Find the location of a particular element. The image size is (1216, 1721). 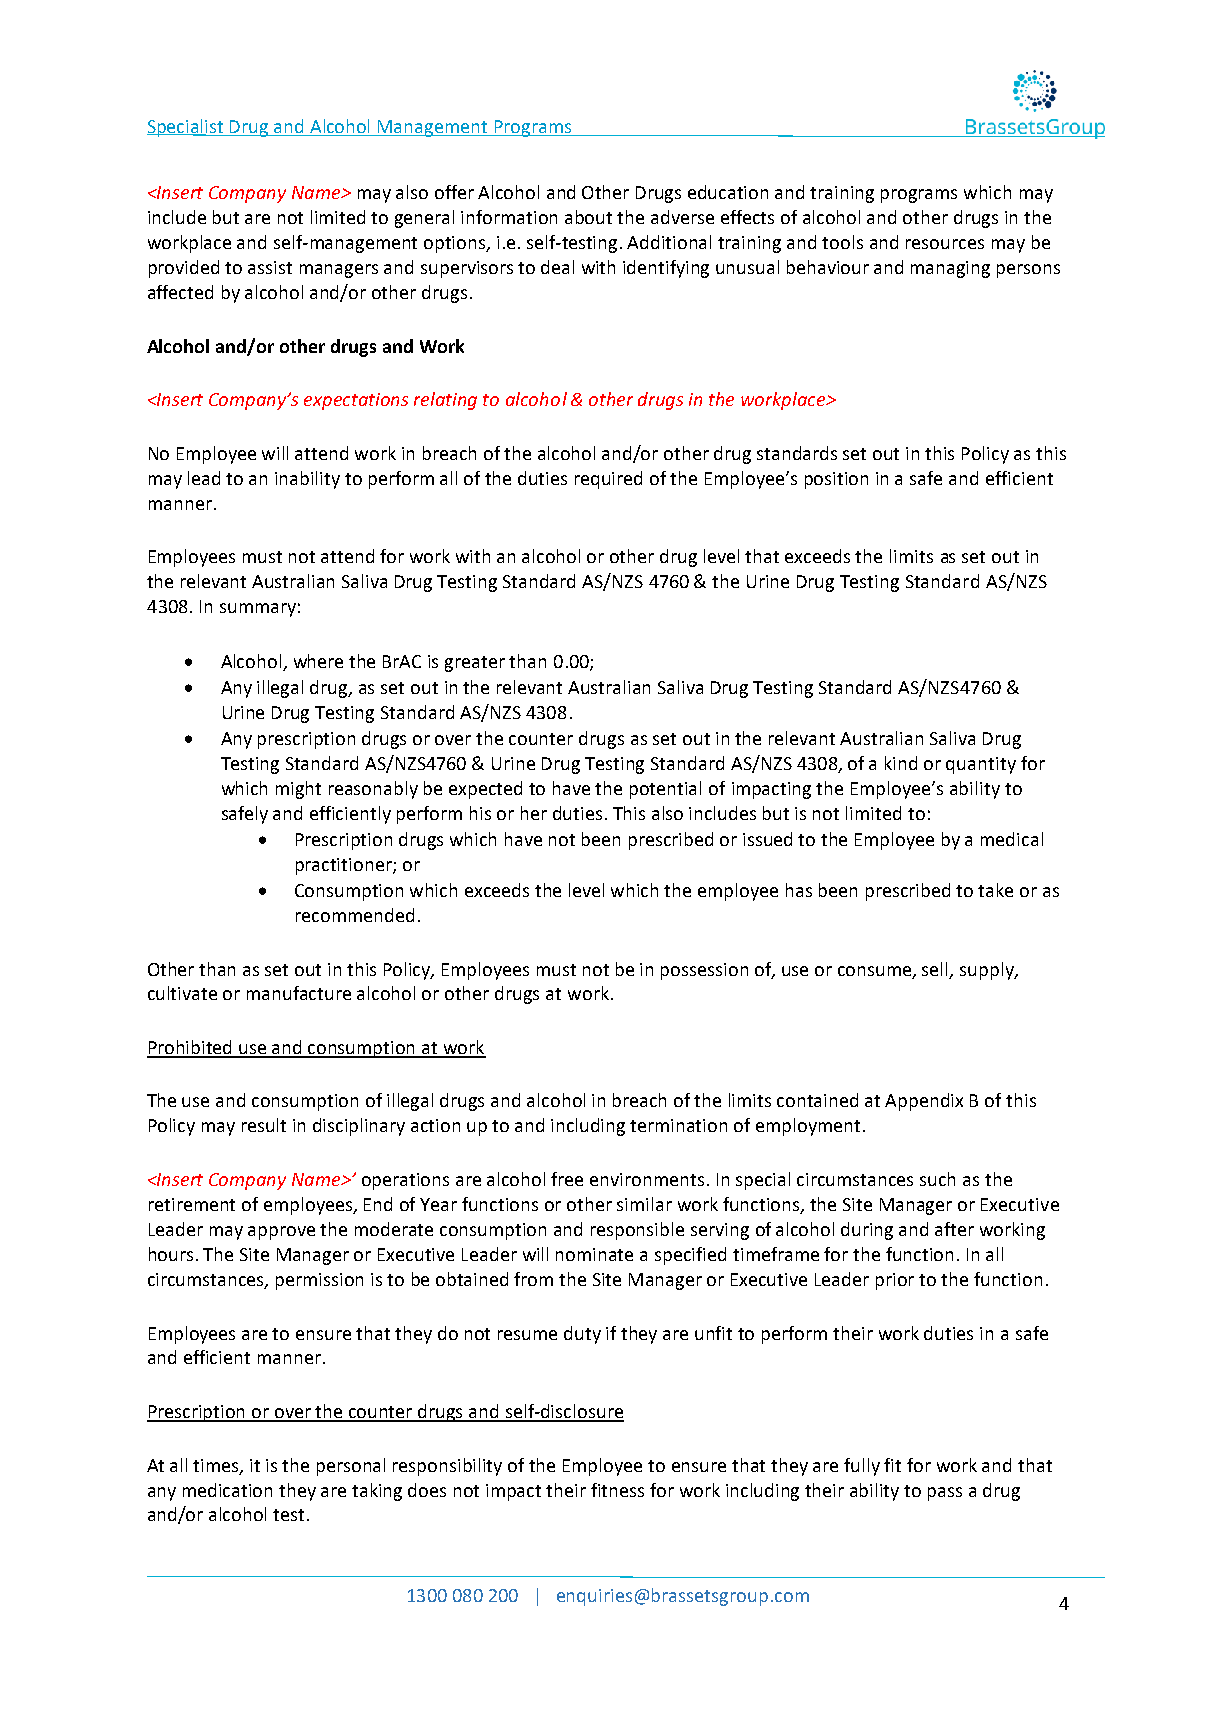

required is located at coordinates (608, 480).
